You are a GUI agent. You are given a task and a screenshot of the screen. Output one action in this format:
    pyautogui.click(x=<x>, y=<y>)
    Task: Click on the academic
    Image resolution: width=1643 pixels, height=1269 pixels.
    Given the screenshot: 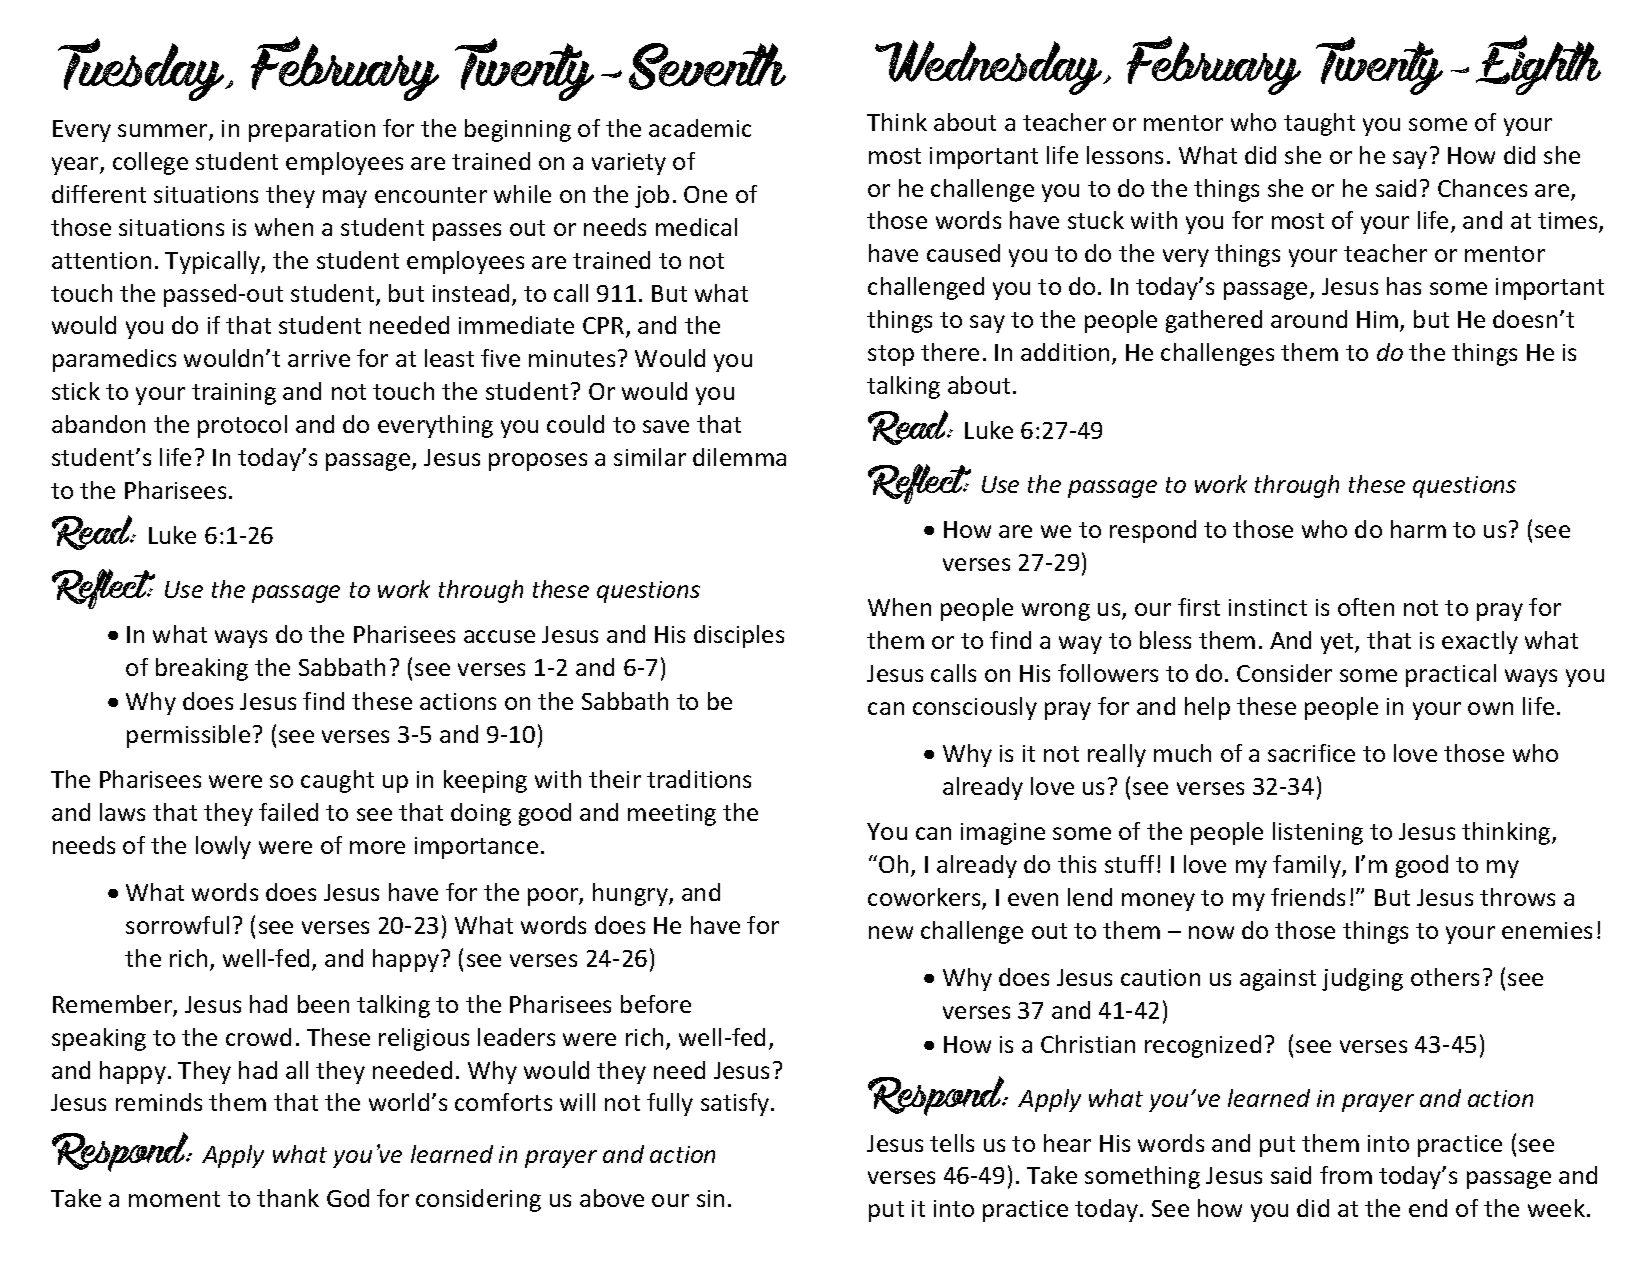 What is the action you would take?
    pyautogui.click(x=700, y=128)
